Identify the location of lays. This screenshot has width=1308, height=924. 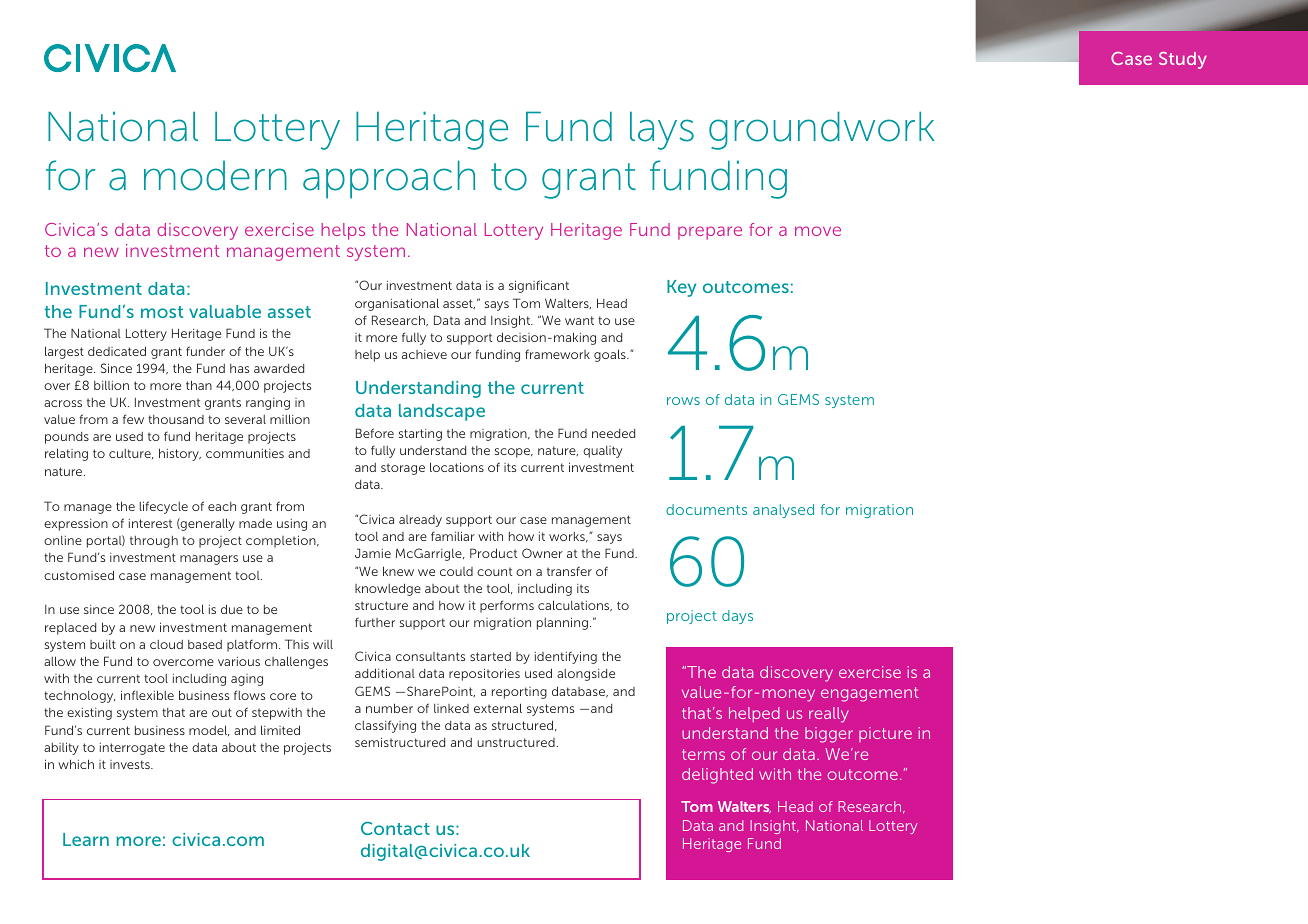
(662, 130).
